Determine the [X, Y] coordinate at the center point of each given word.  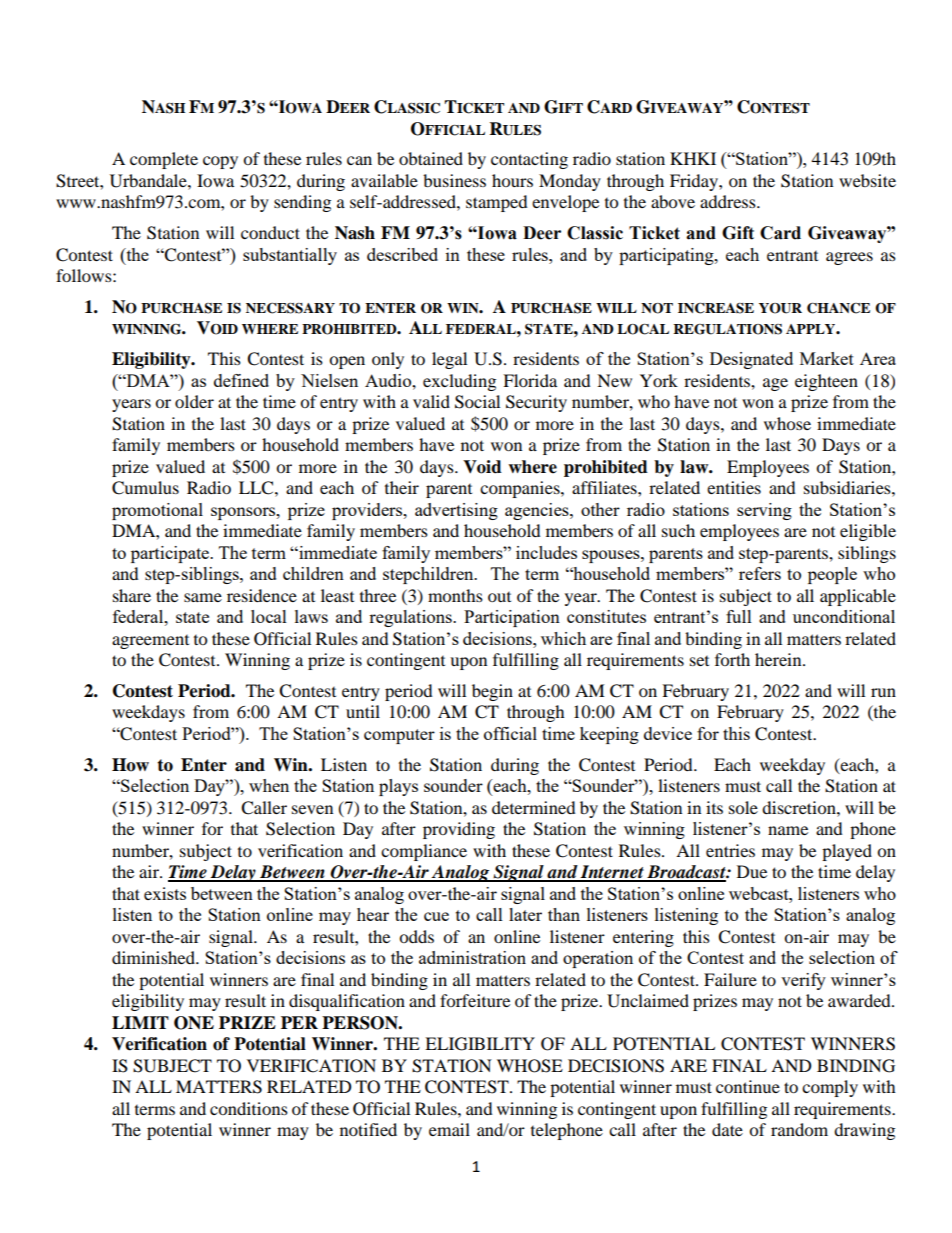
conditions [249, 1108]
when [269, 785]
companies [521, 489]
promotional [157, 511]
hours [512, 180]
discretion [800, 807]
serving [764, 511]
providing [459, 830]
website [867, 180]
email [449, 1129]
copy [220, 162]
